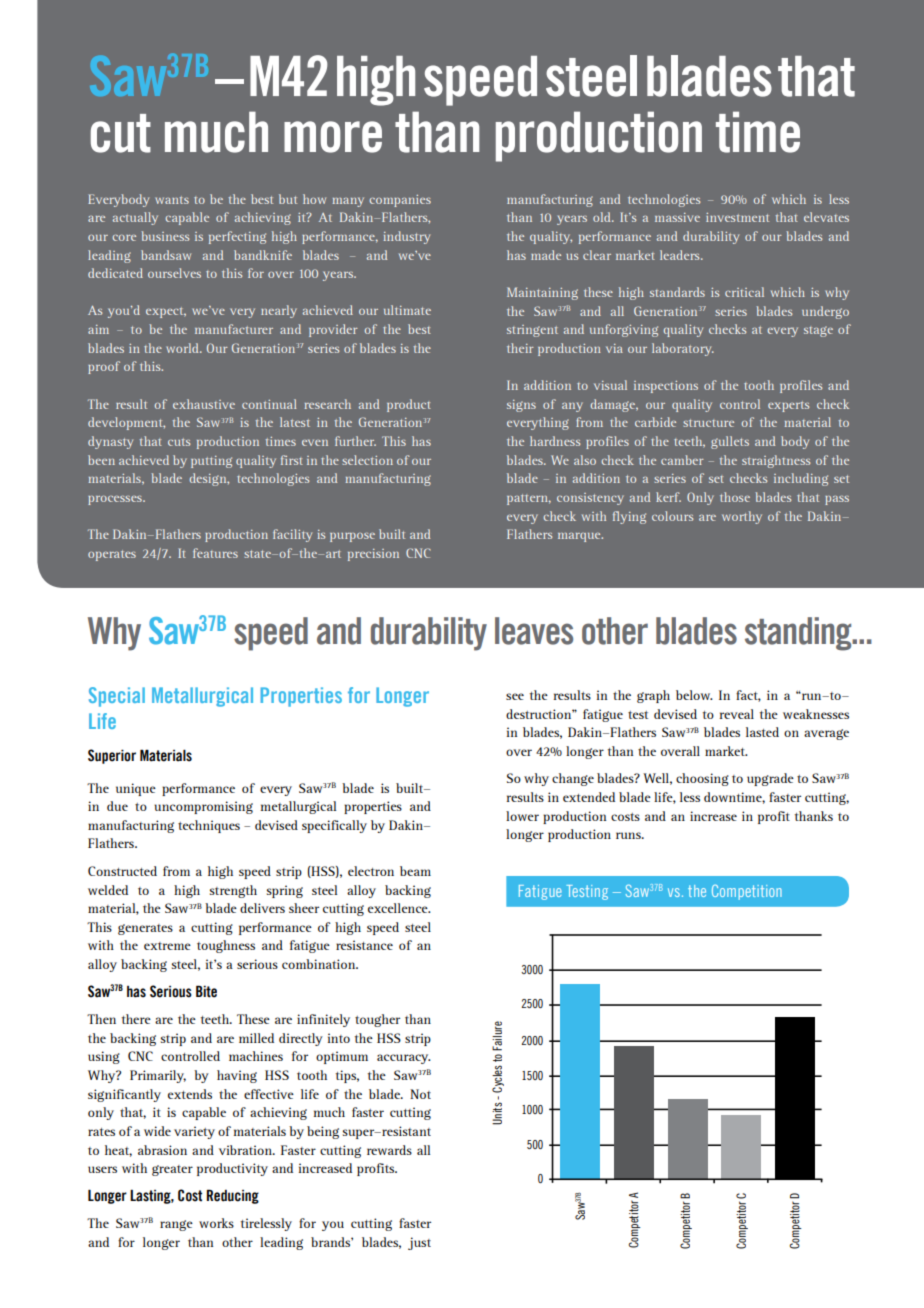  What do you see at coordinates (400, 201) in the page?
I see `companies` at bounding box center [400, 201].
